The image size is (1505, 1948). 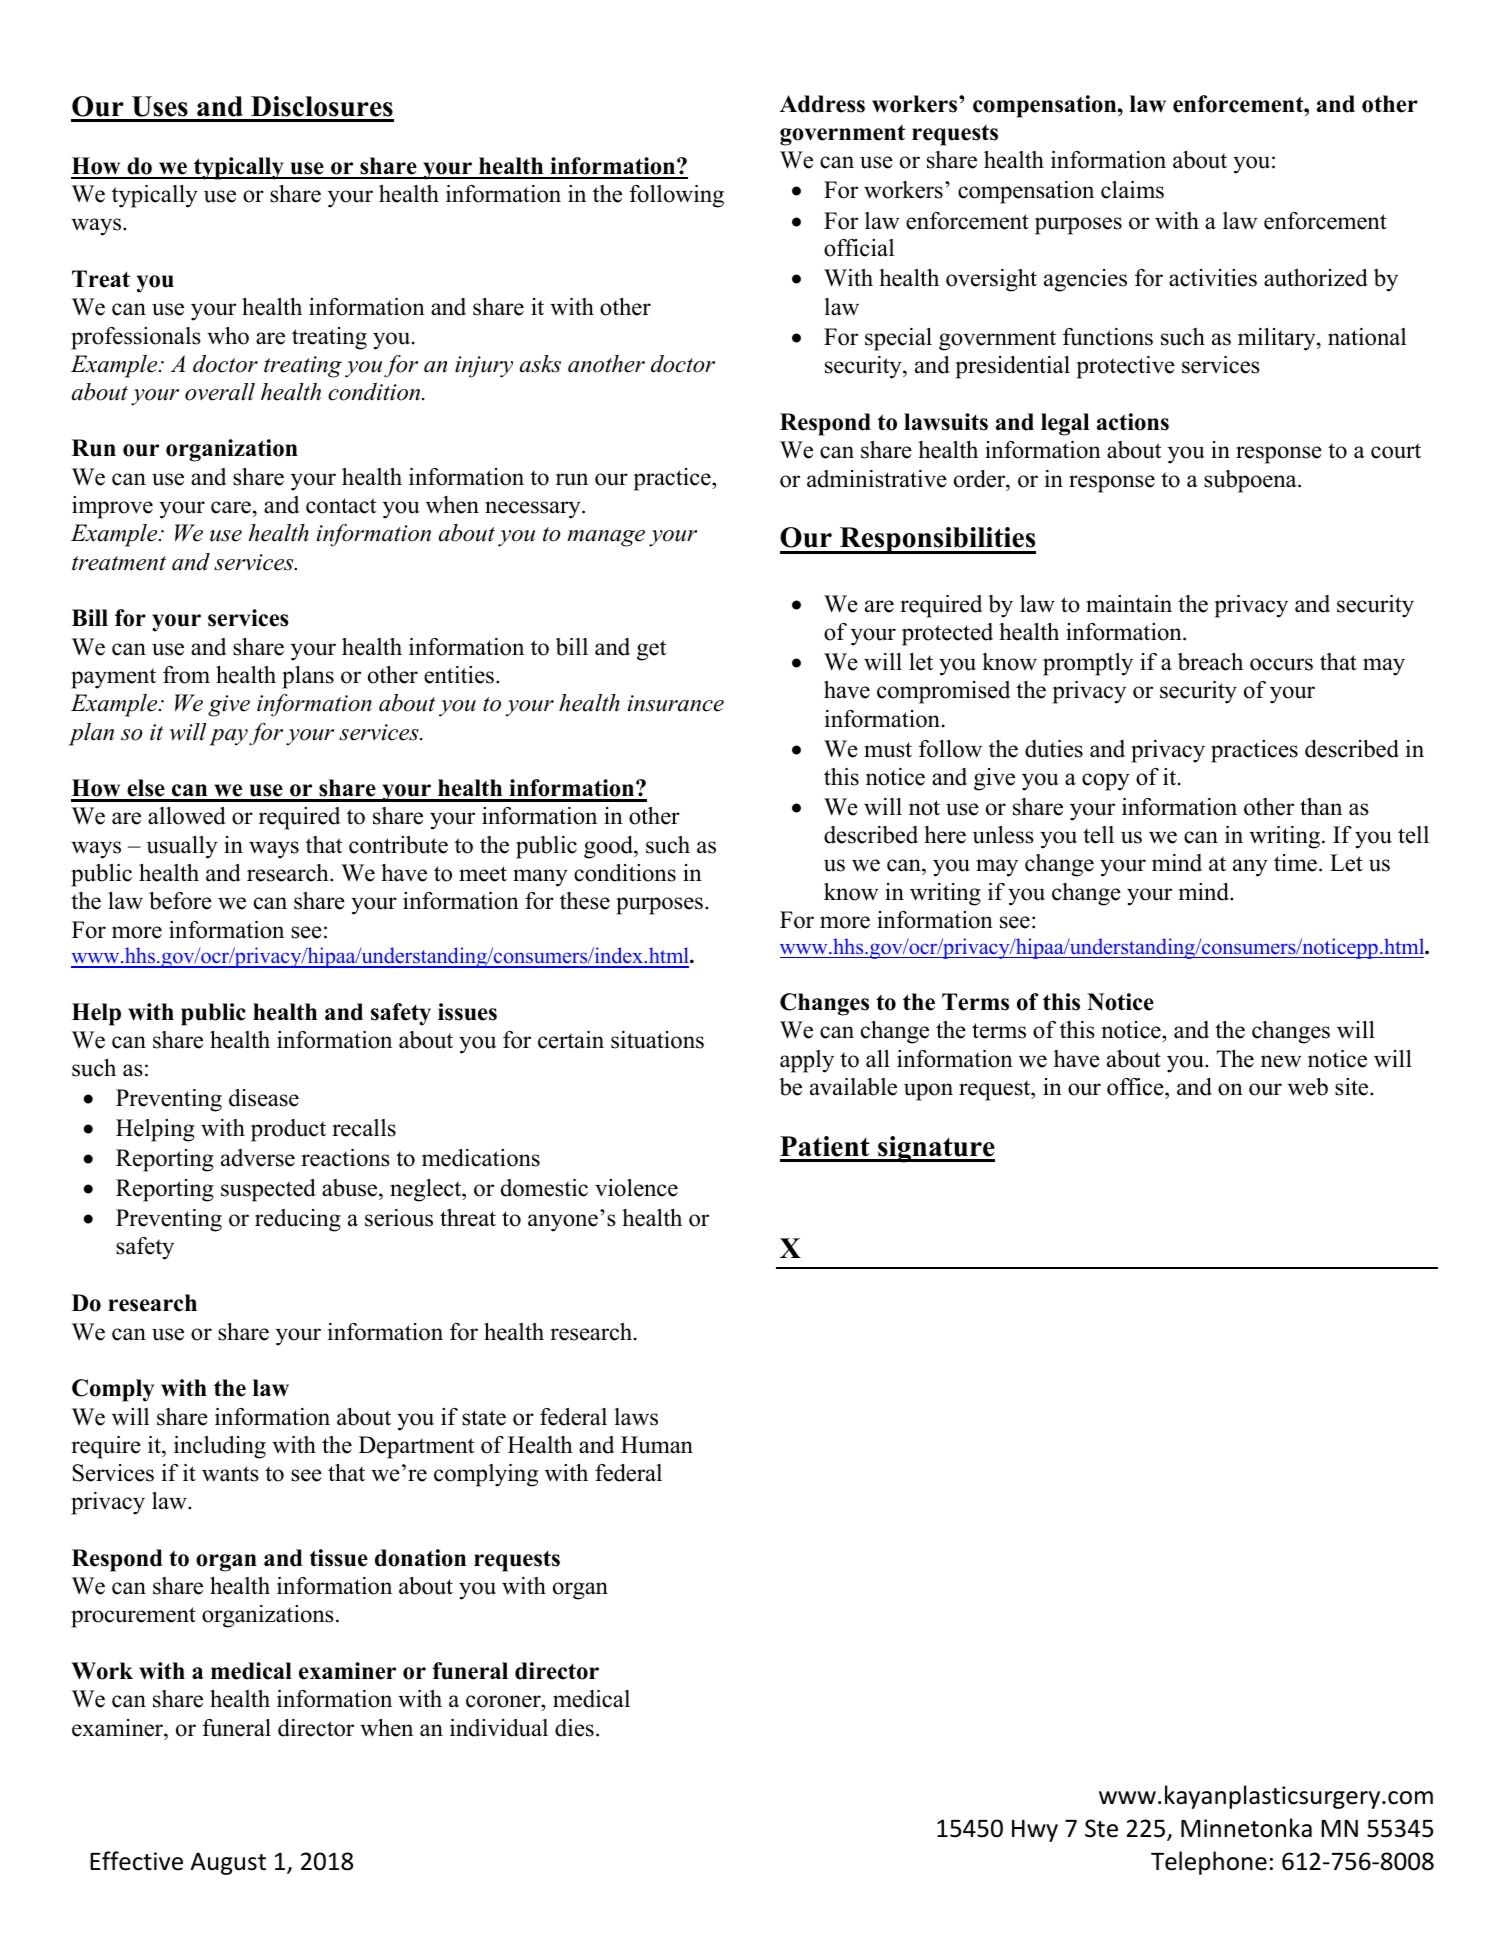 I want to click on new, so click(x=1281, y=1061).
